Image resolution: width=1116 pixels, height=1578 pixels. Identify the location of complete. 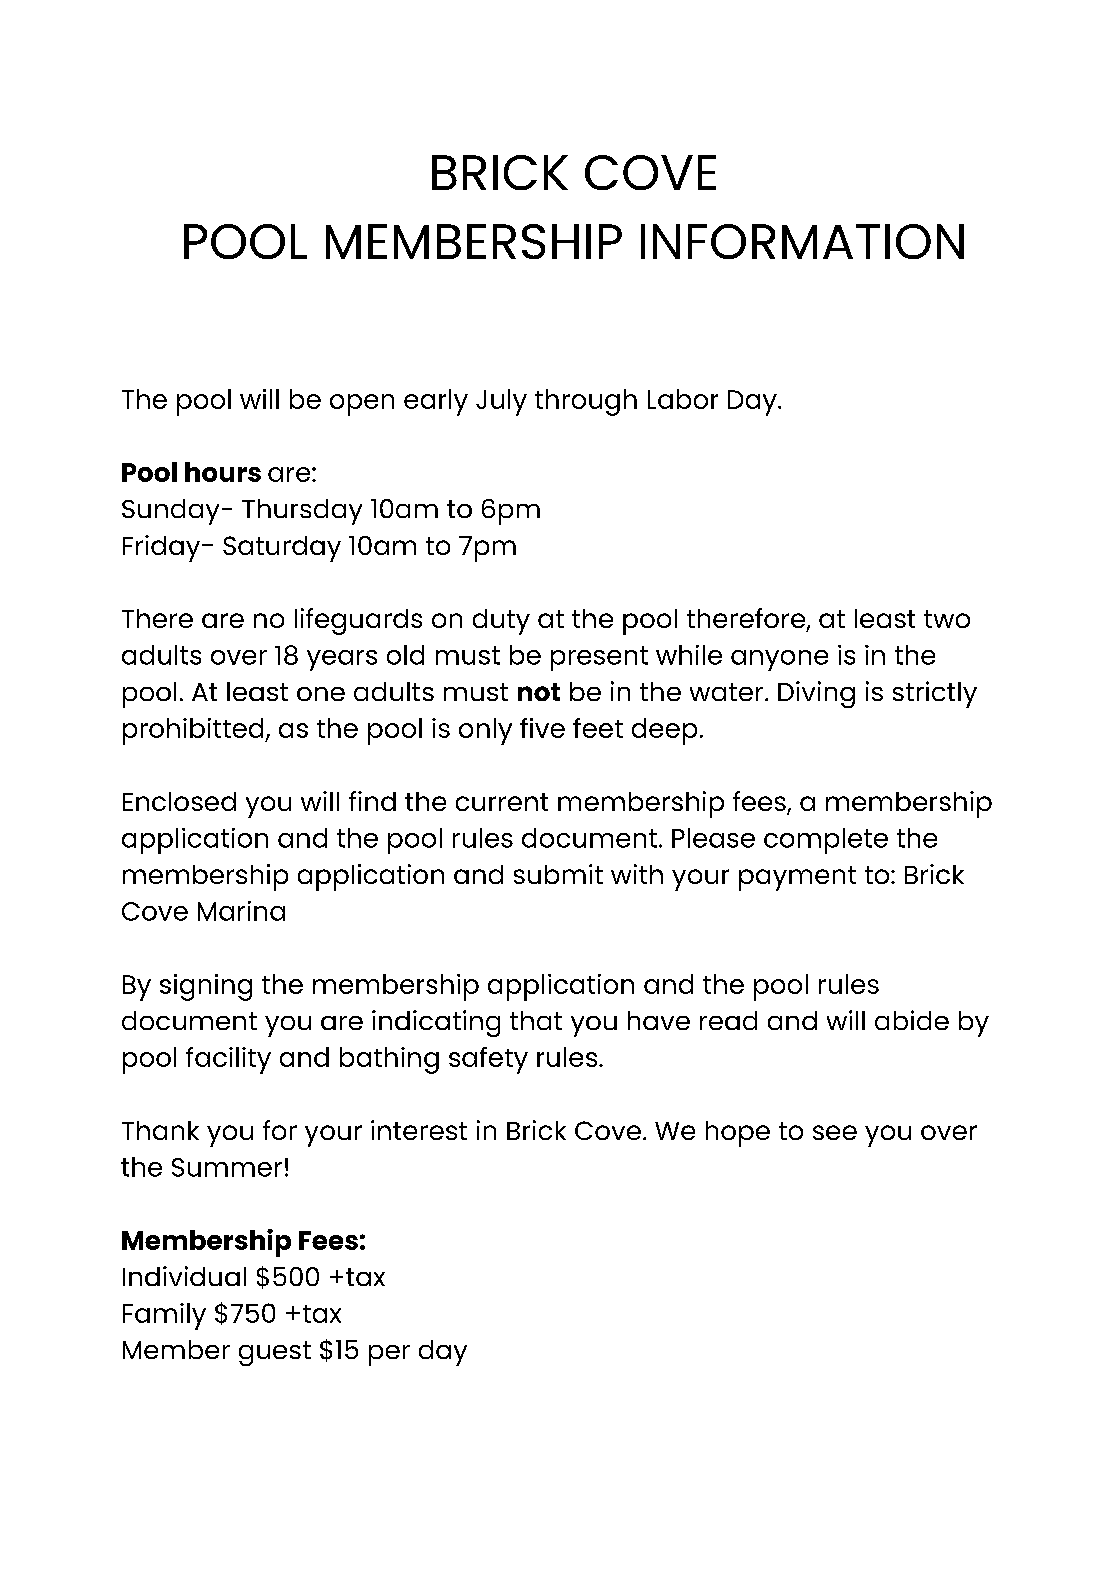
(826, 841).
